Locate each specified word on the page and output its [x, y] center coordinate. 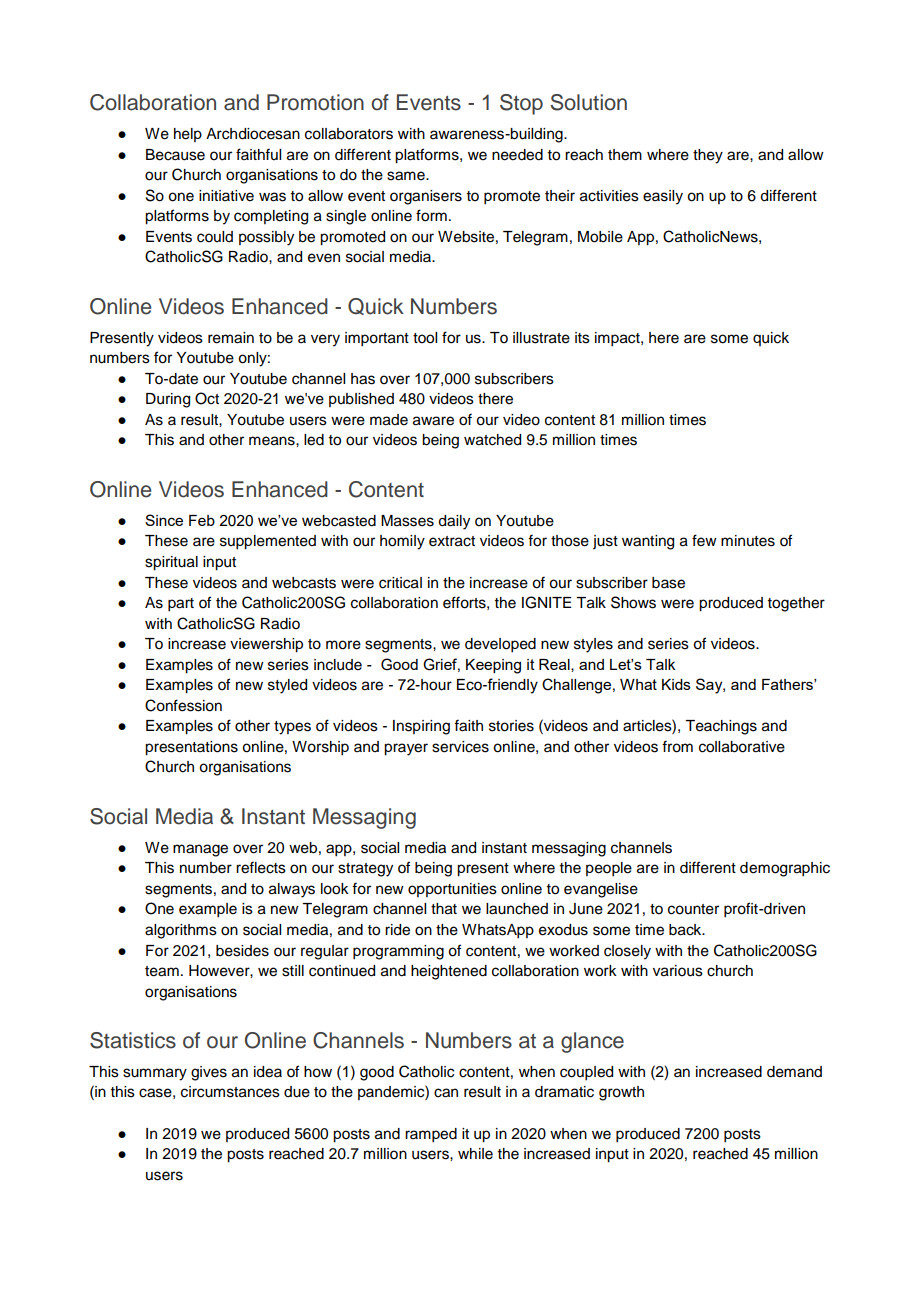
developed [500, 645]
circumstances [230, 1092]
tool [425, 338]
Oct [207, 398]
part [181, 605]
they [708, 156]
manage [200, 850]
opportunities [452, 890]
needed [517, 155]
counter [693, 909]
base [668, 583]
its [582, 338]
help [188, 135]
